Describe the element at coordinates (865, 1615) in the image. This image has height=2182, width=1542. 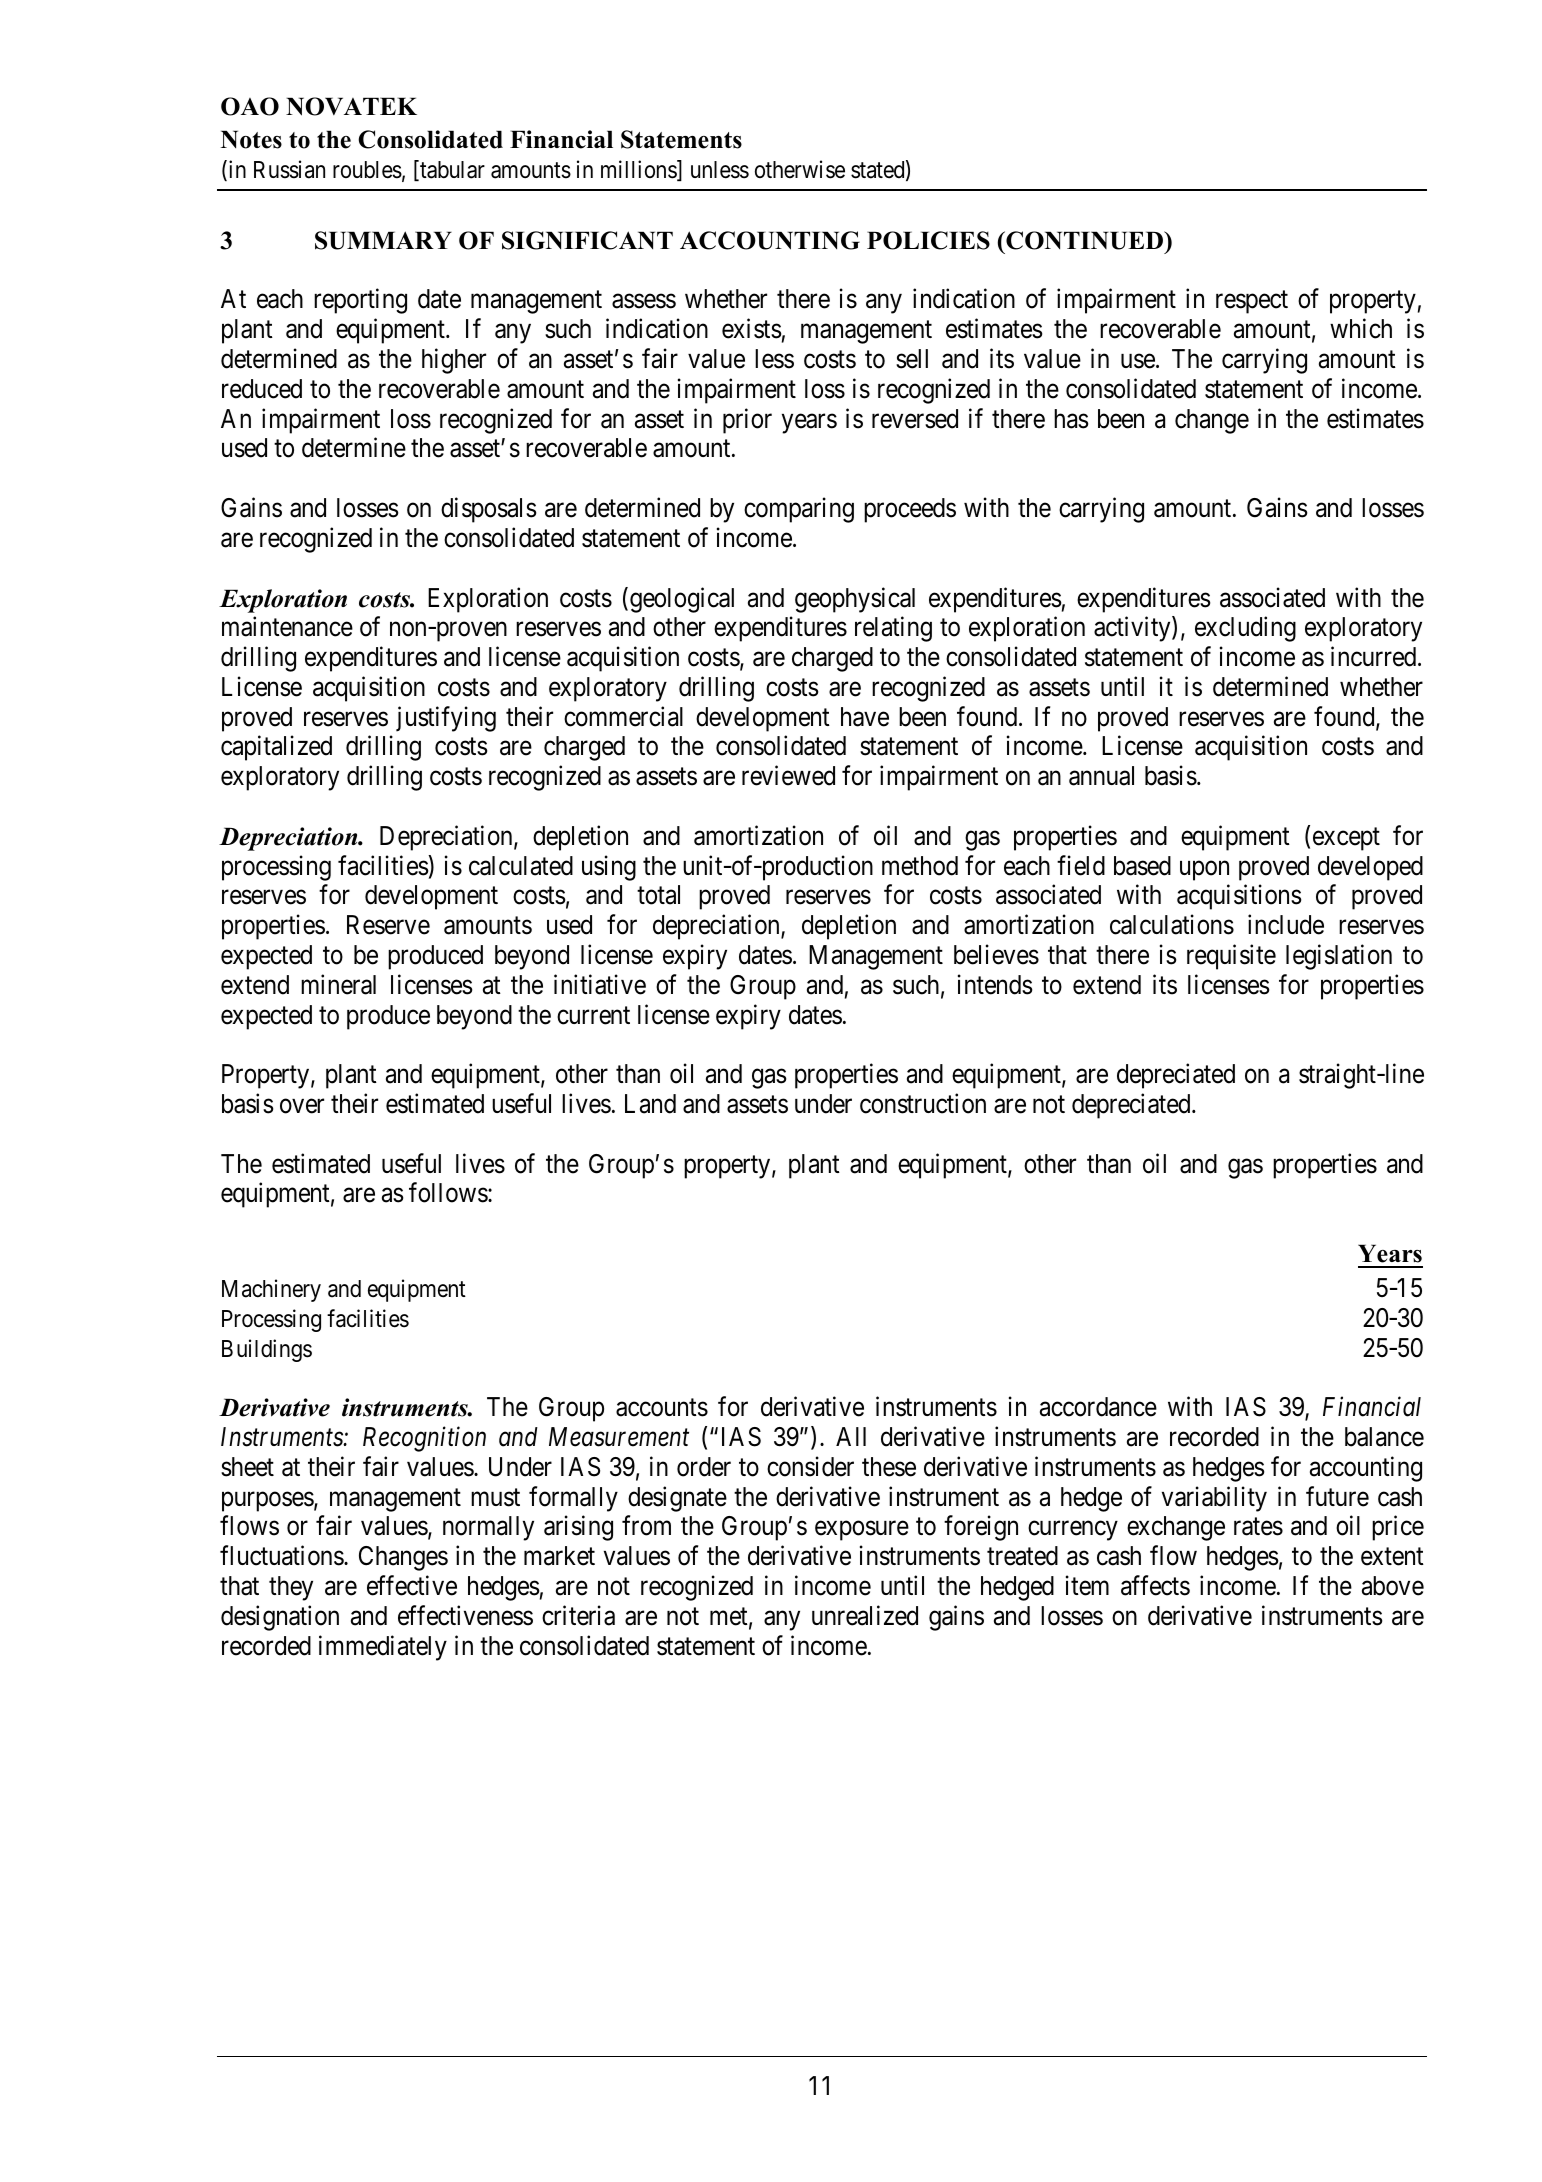
I see `unrealized` at that location.
